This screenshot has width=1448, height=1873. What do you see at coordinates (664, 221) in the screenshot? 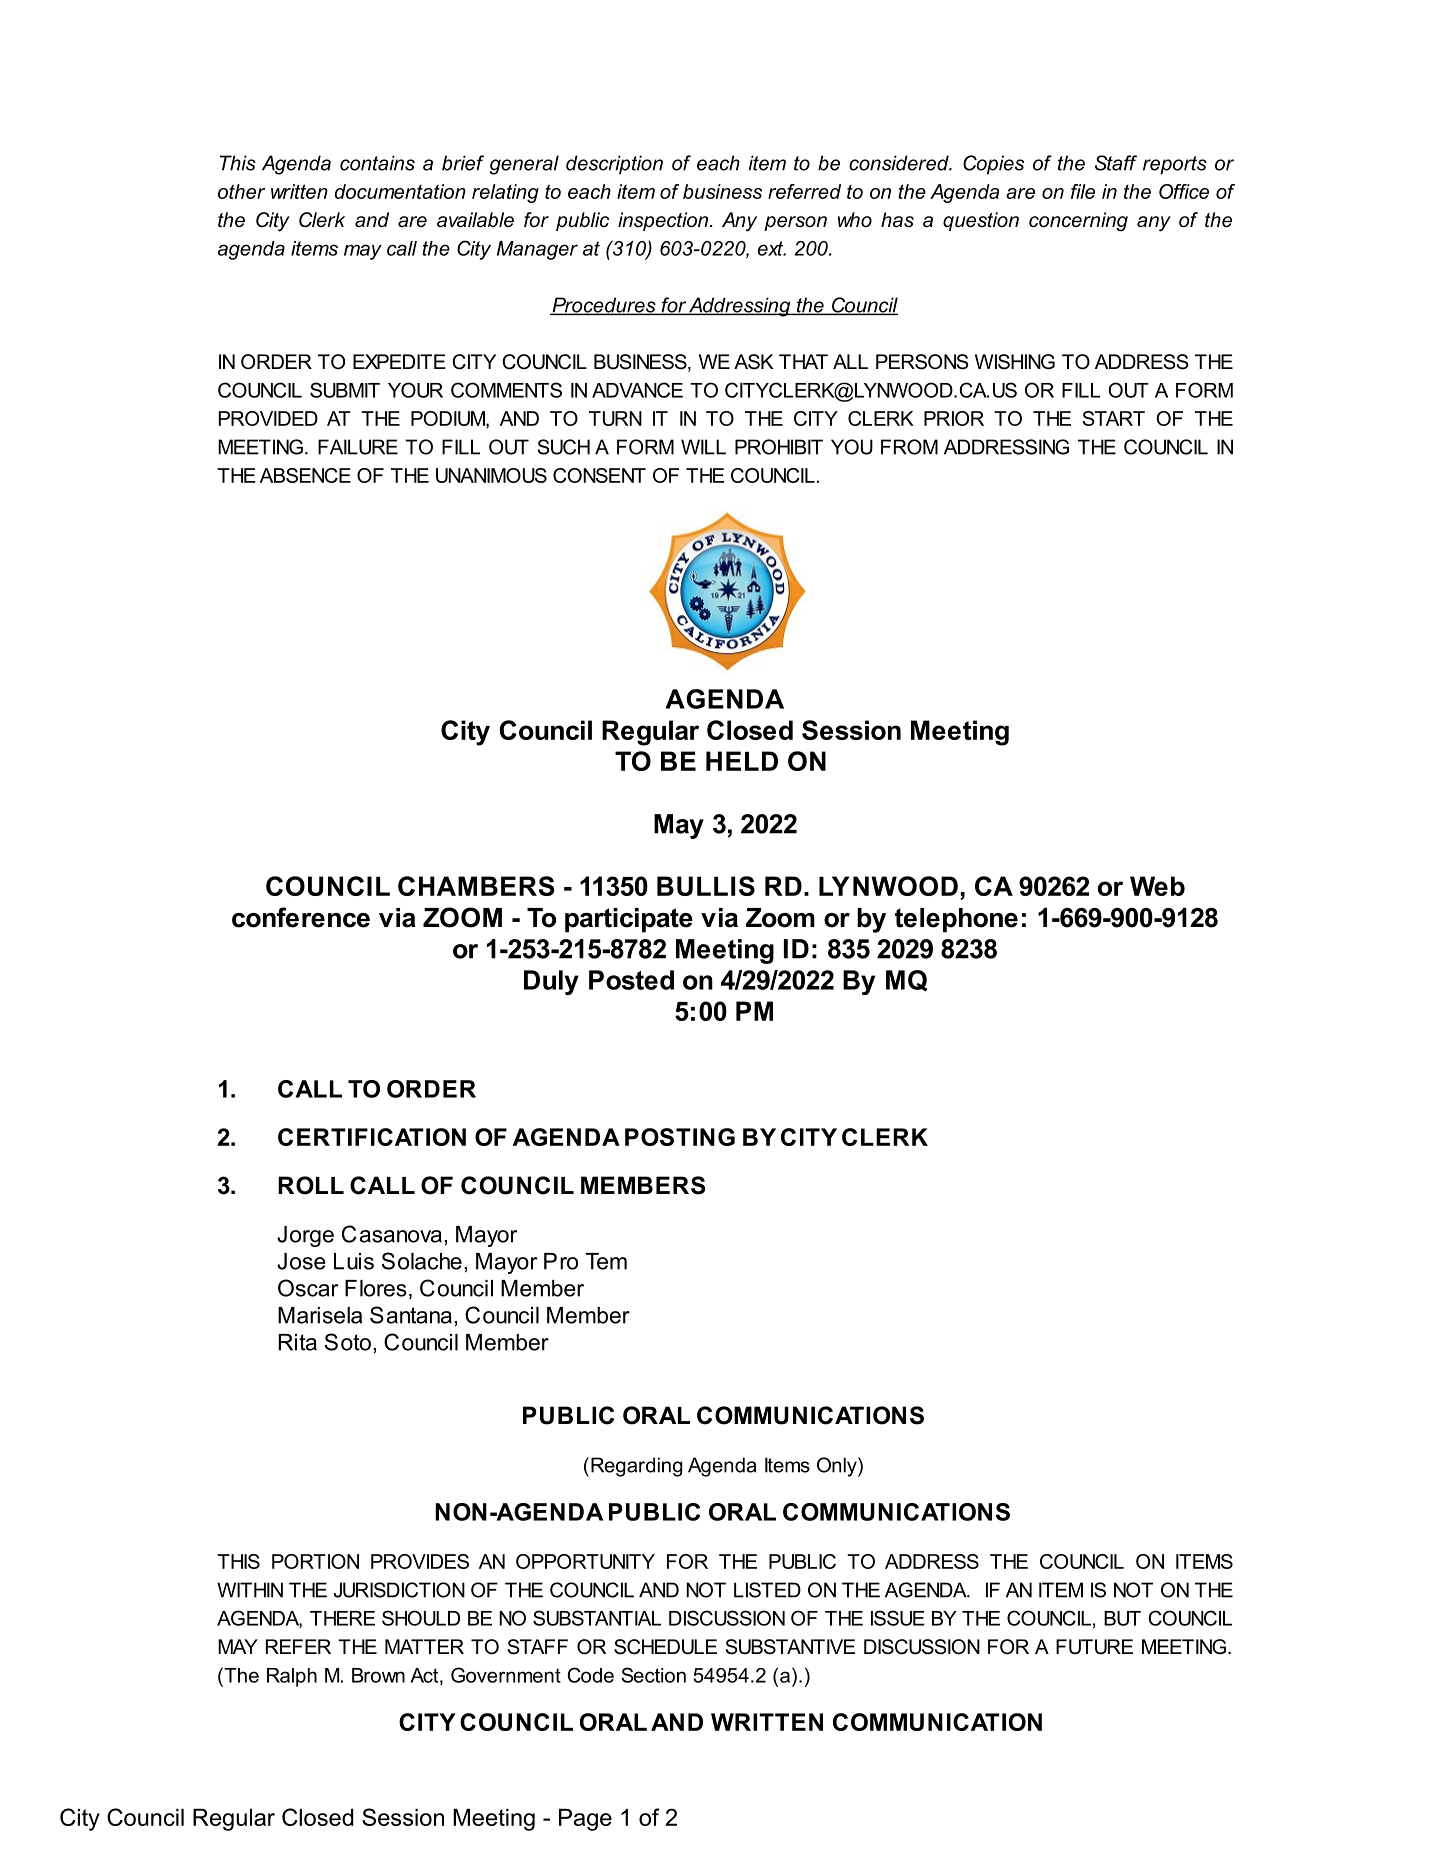
I see `inspection` at bounding box center [664, 221].
